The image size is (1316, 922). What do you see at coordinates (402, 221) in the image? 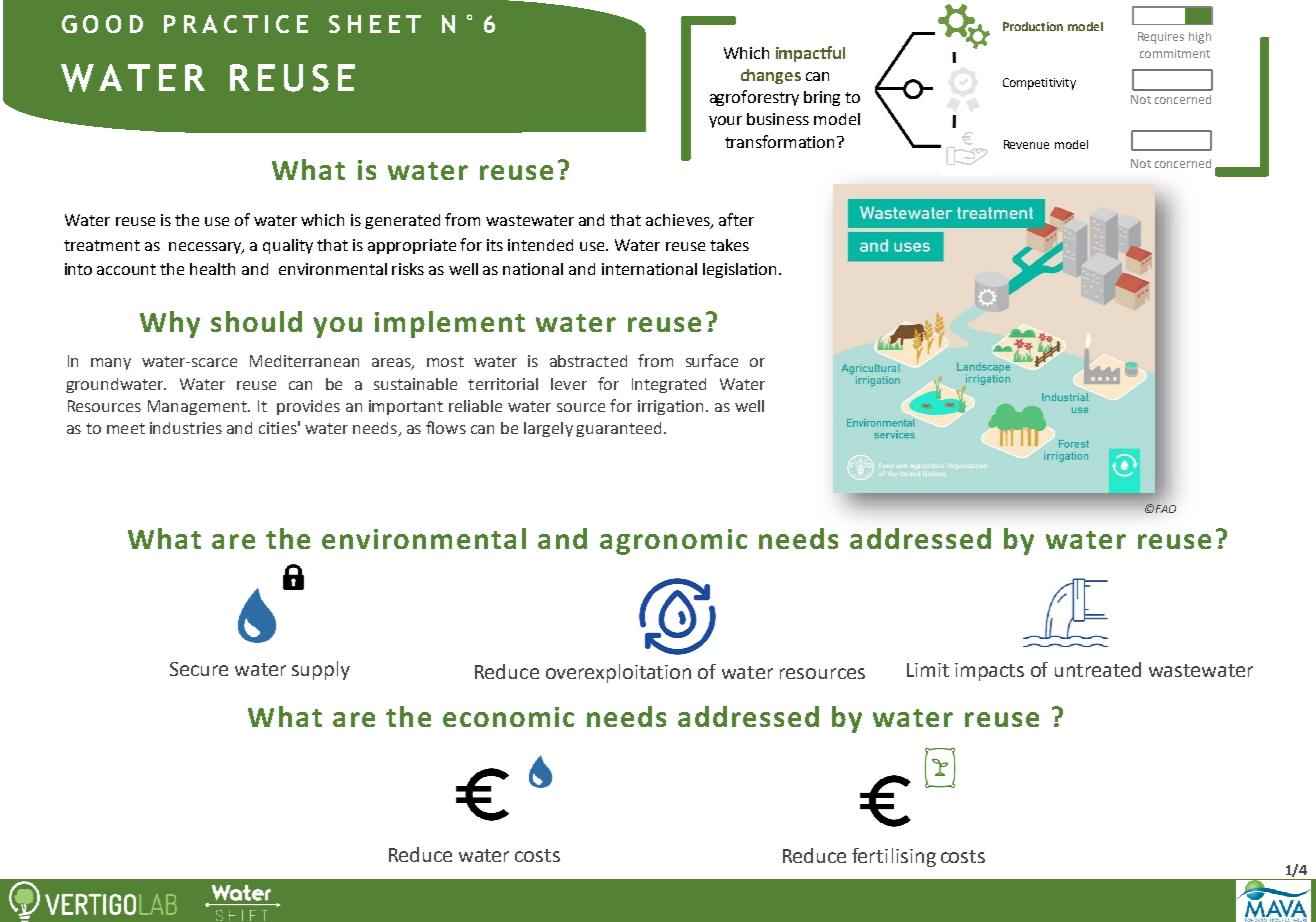
I see `generated` at bounding box center [402, 221].
